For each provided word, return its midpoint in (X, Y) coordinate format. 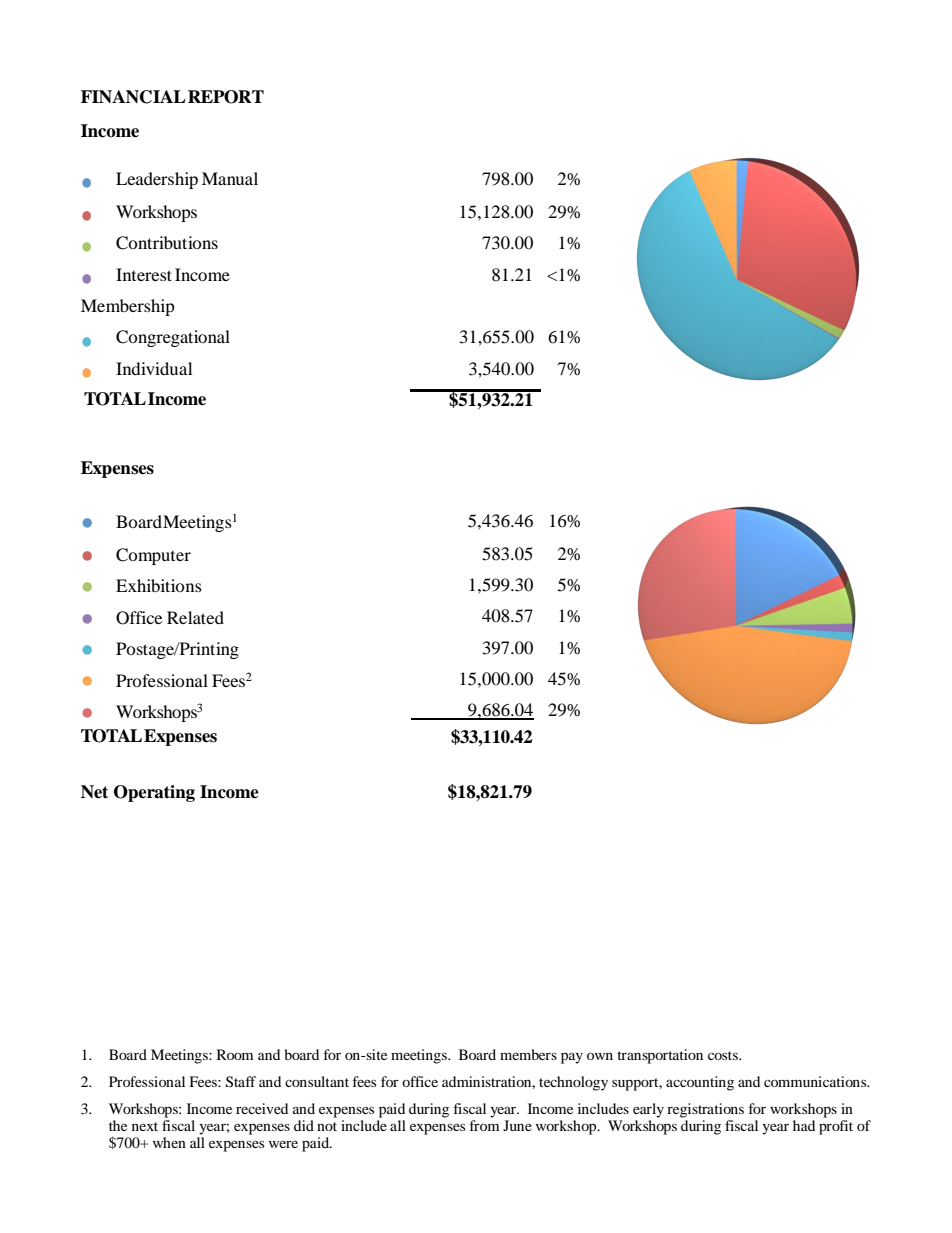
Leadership (157, 180)
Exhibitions (159, 585)
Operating (154, 793)
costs (724, 1055)
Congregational (173, 338)
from (484, 1125)
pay (572, 1058)
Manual (230, 178)
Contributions (167, 243)
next (145, 1126)
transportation (660, 1056)
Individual (154, 368)
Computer (153, 556)
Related (195, 617)
